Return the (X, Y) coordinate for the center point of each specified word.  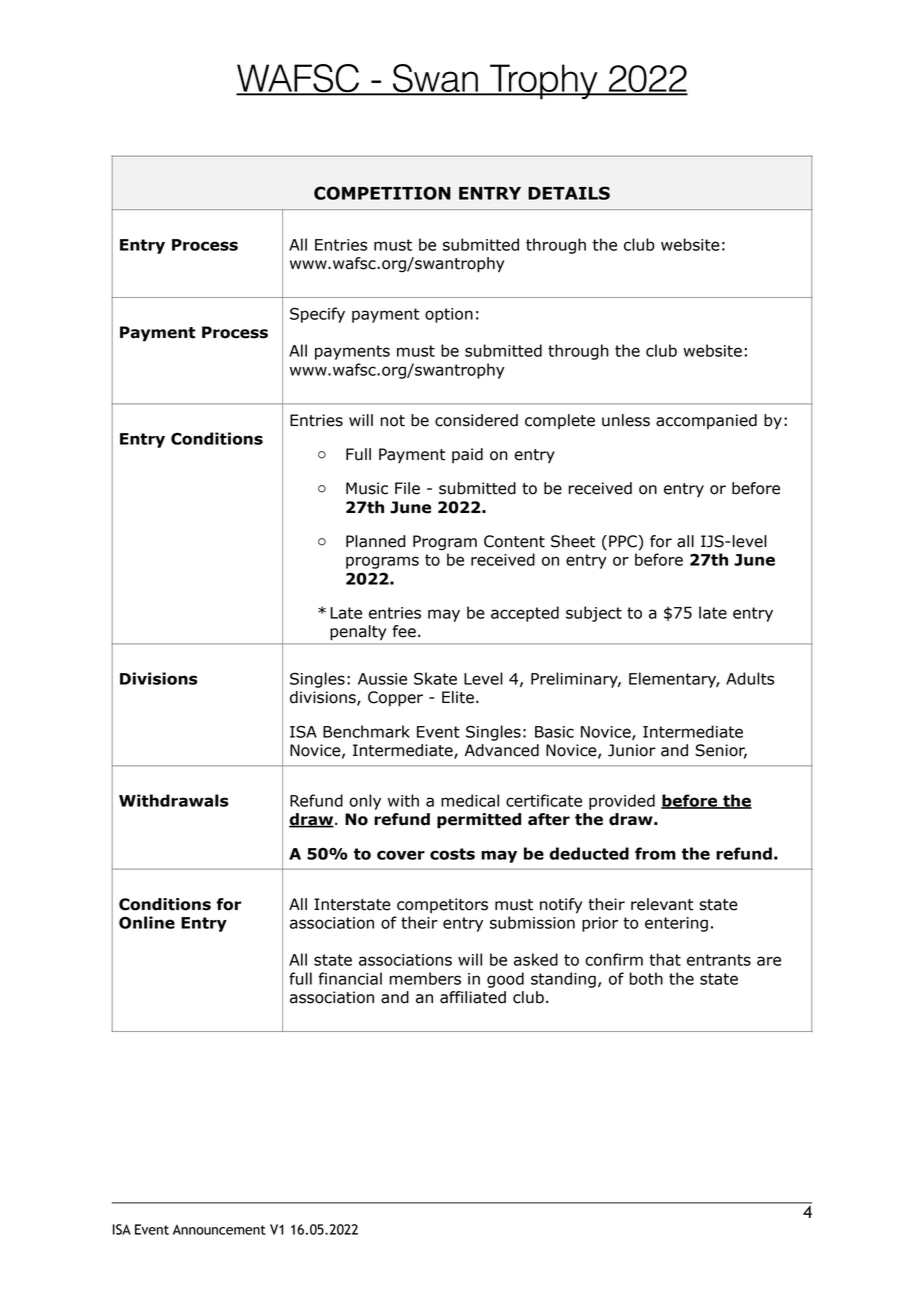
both (646, 978)
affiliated (473, 997)
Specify (317, 315)
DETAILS (569, 193)
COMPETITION (382, 193)
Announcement (219, 1229)
